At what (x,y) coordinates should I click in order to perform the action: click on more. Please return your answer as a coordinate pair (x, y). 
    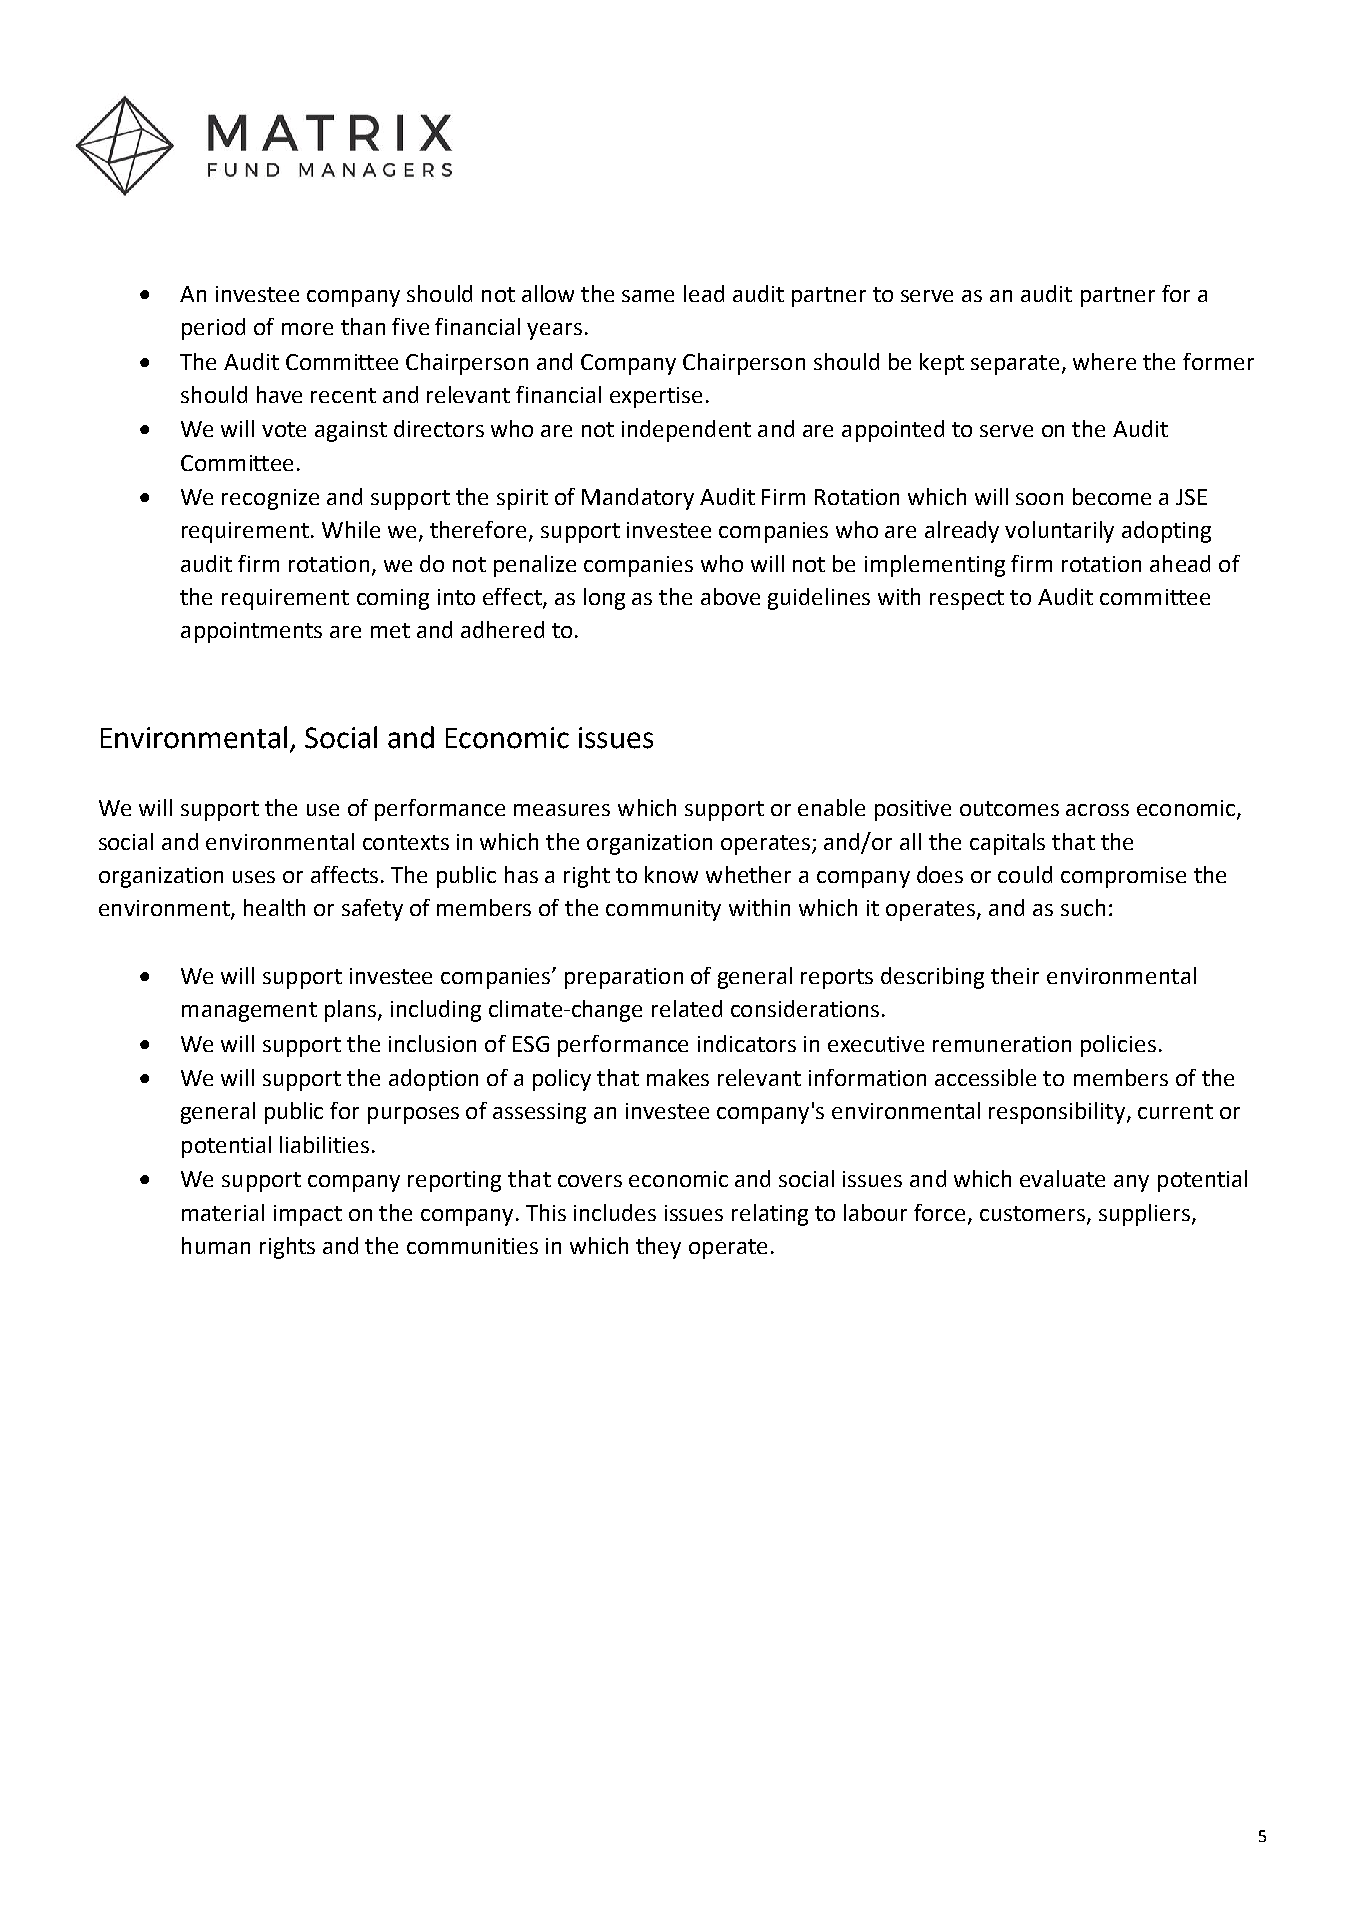
    Looking at the image, I should click on (307, 329).
